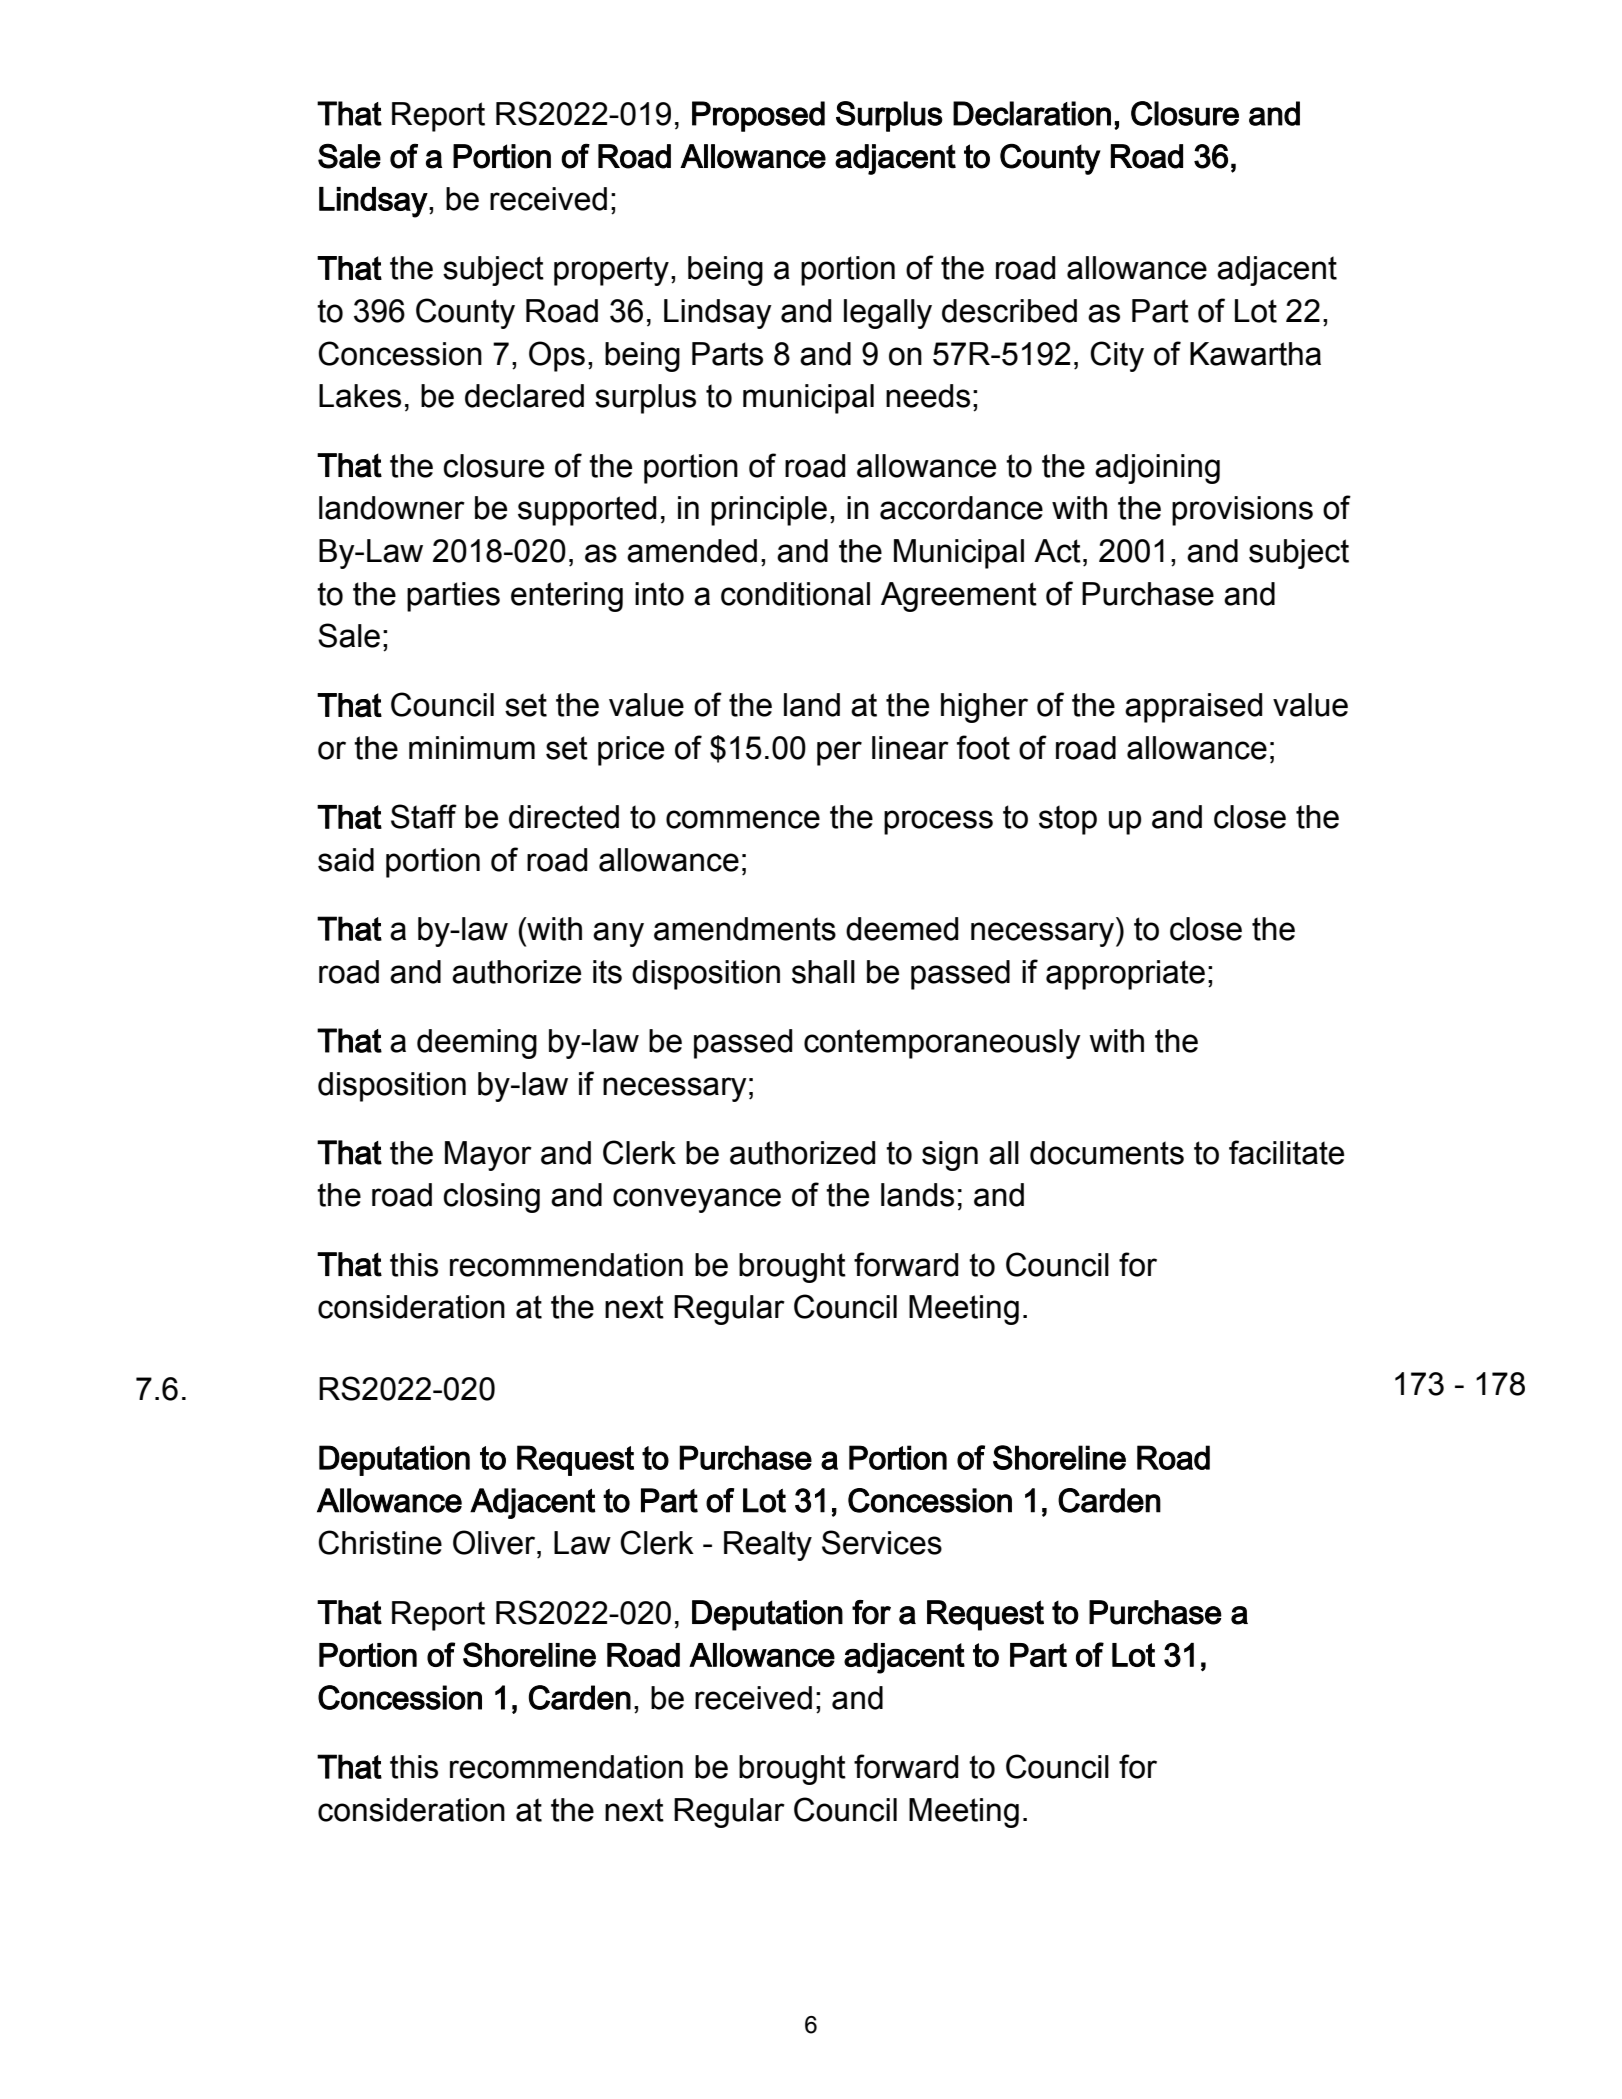  I want to click on conditional, so click(795, 594).
